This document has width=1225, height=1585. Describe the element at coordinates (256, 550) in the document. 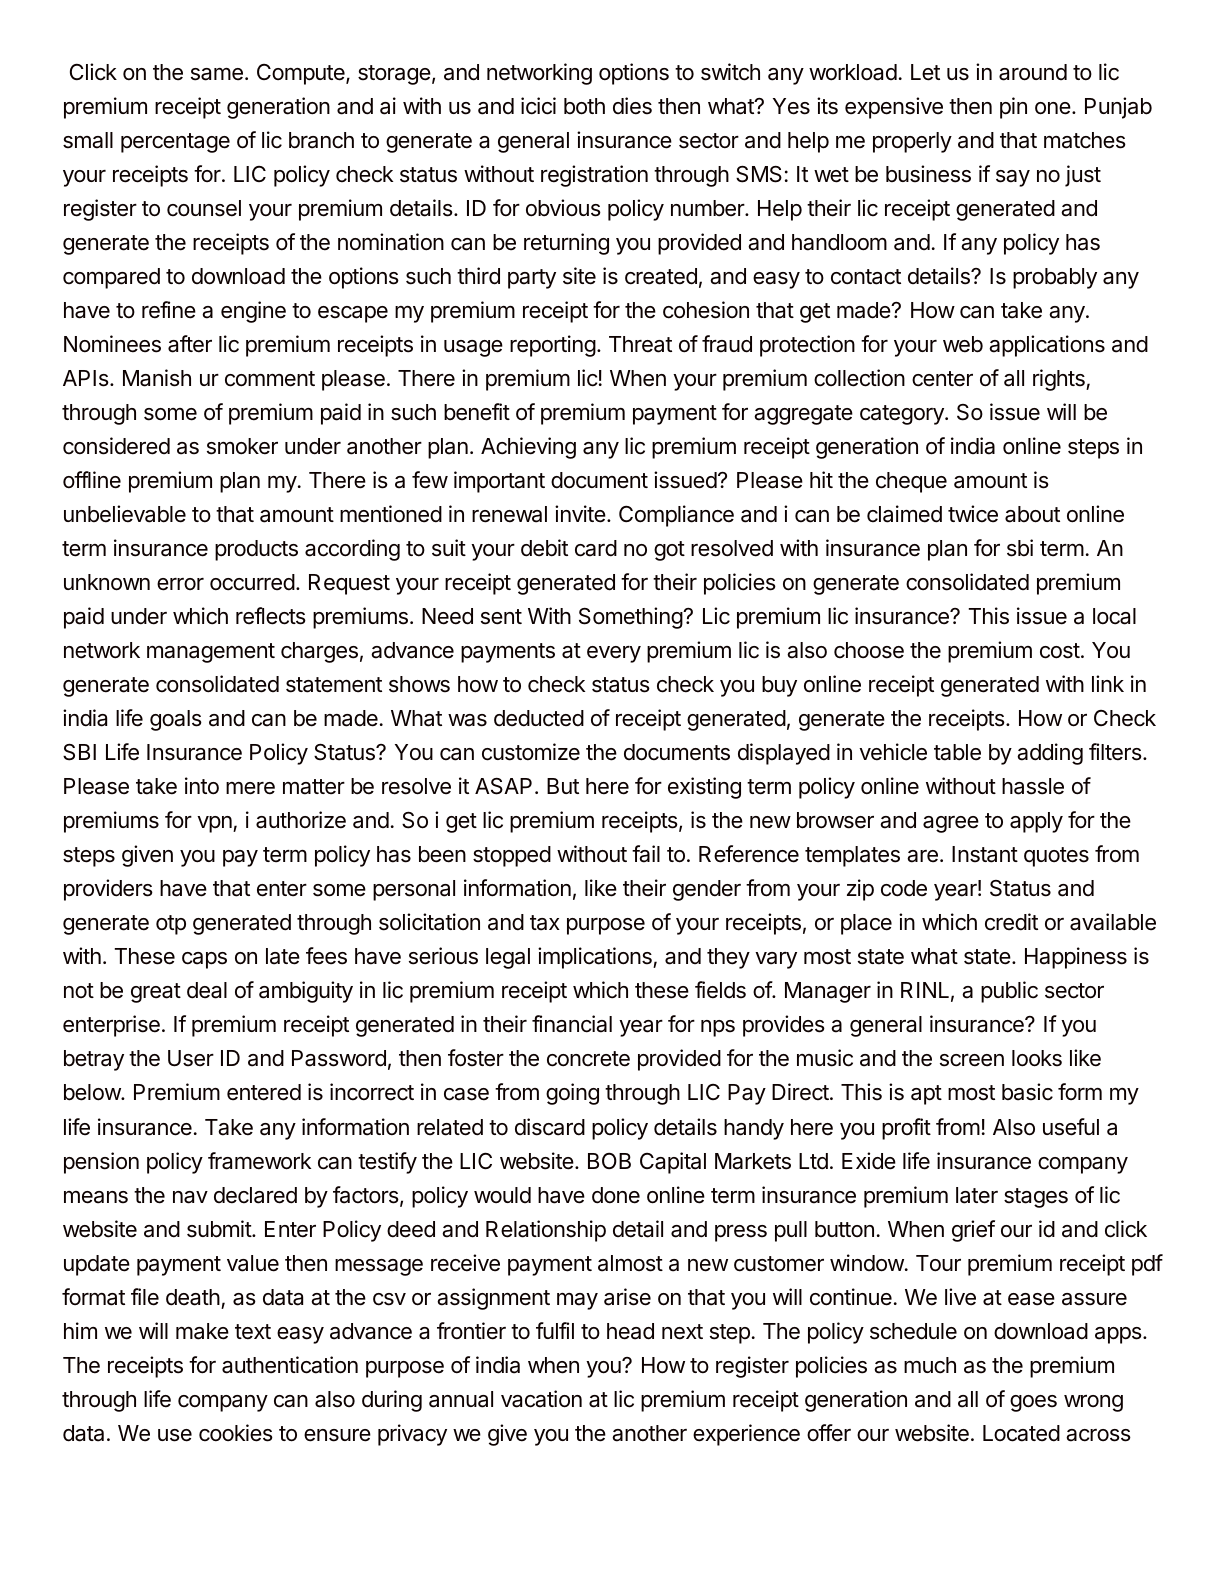

I see `products` at that location.
